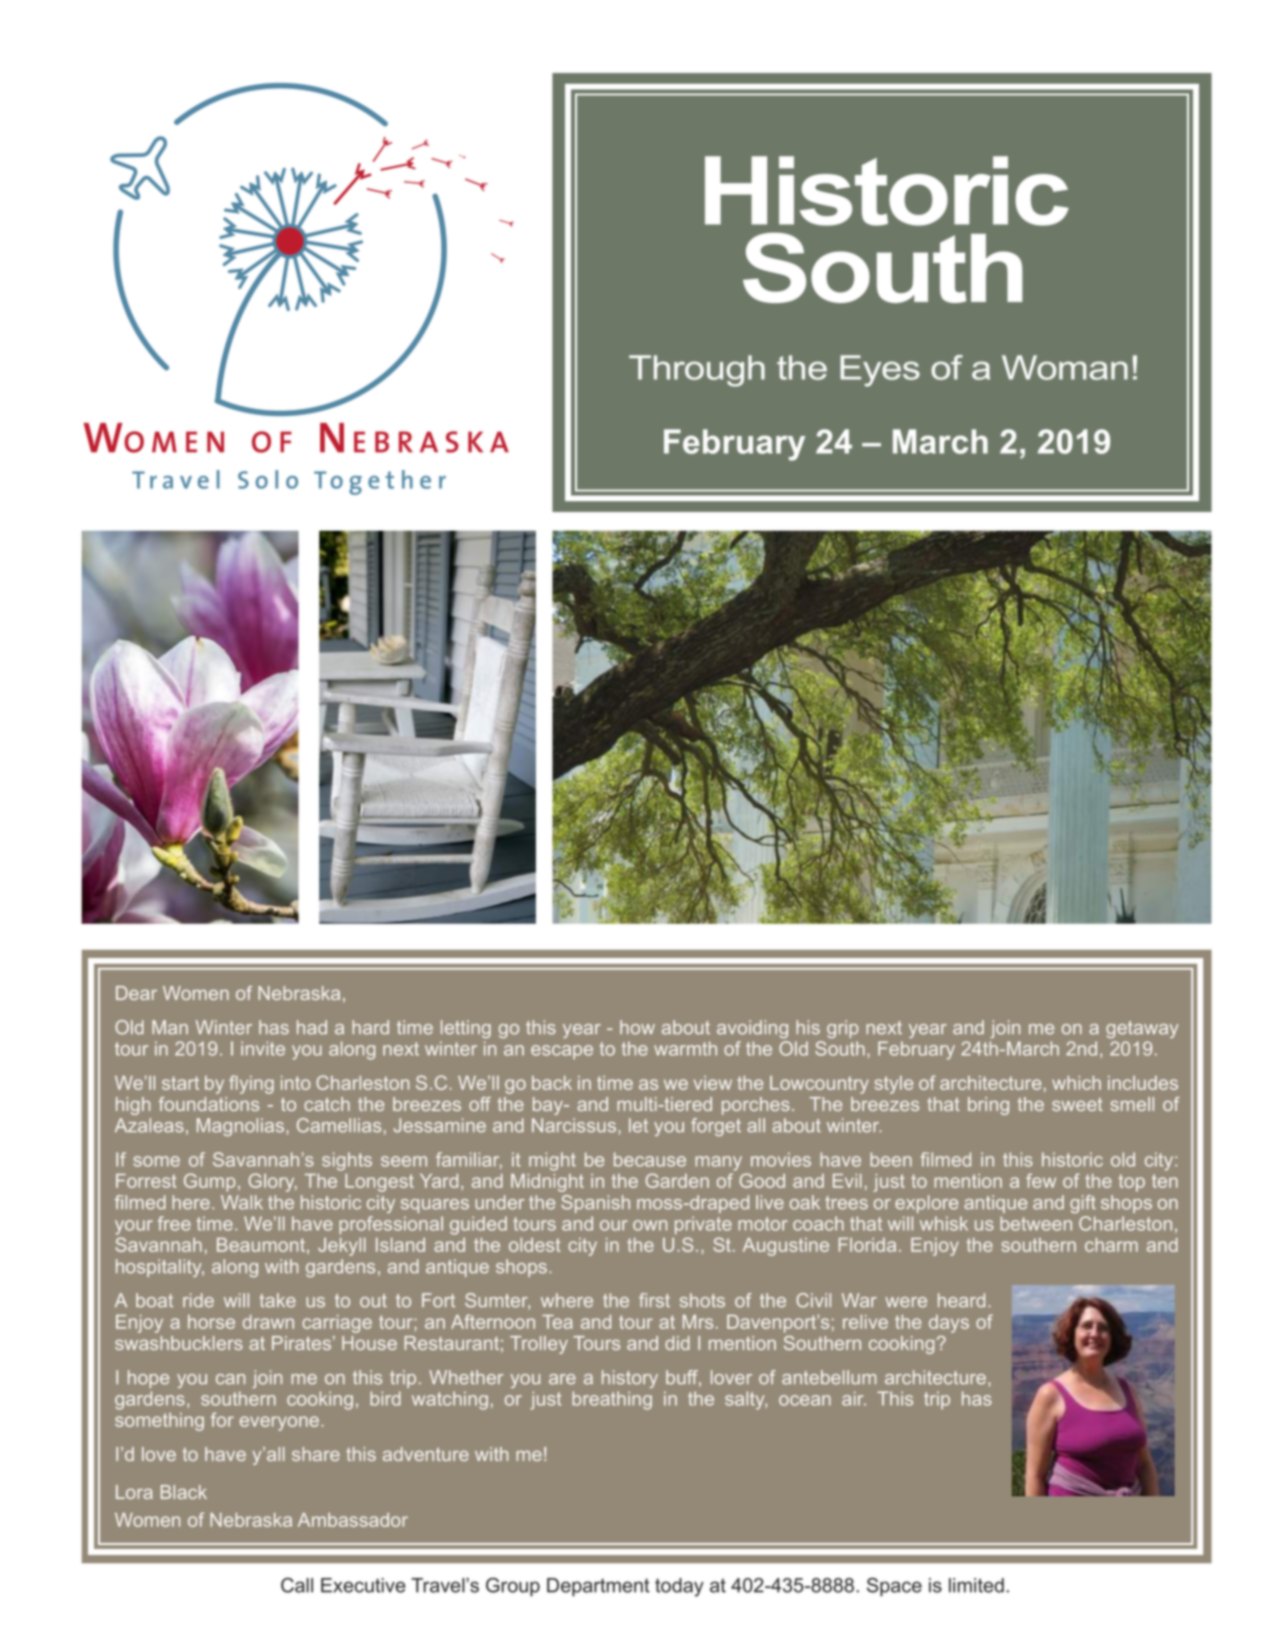  Describe the element at coordinates (1065, 367) in the document. I see `Woman` at that location.
